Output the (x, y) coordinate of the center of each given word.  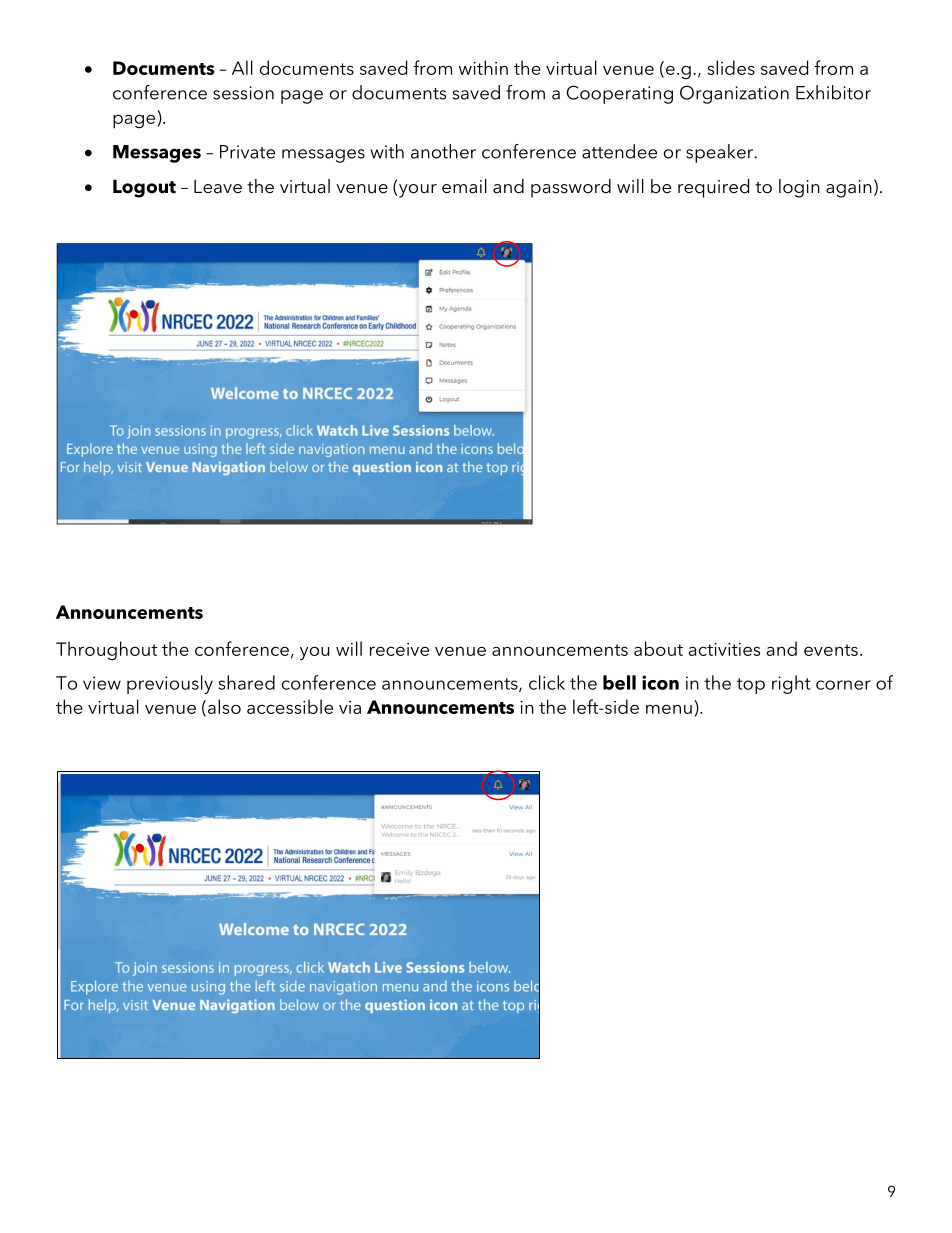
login (799, 188)
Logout (144, 188)
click (547, 682)
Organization (734, 94)
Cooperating (620, 94)
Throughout (106, 651)
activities (724, 649)
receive (399, 649)
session (243, 93)
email (464, 186)
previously (170, 684)
